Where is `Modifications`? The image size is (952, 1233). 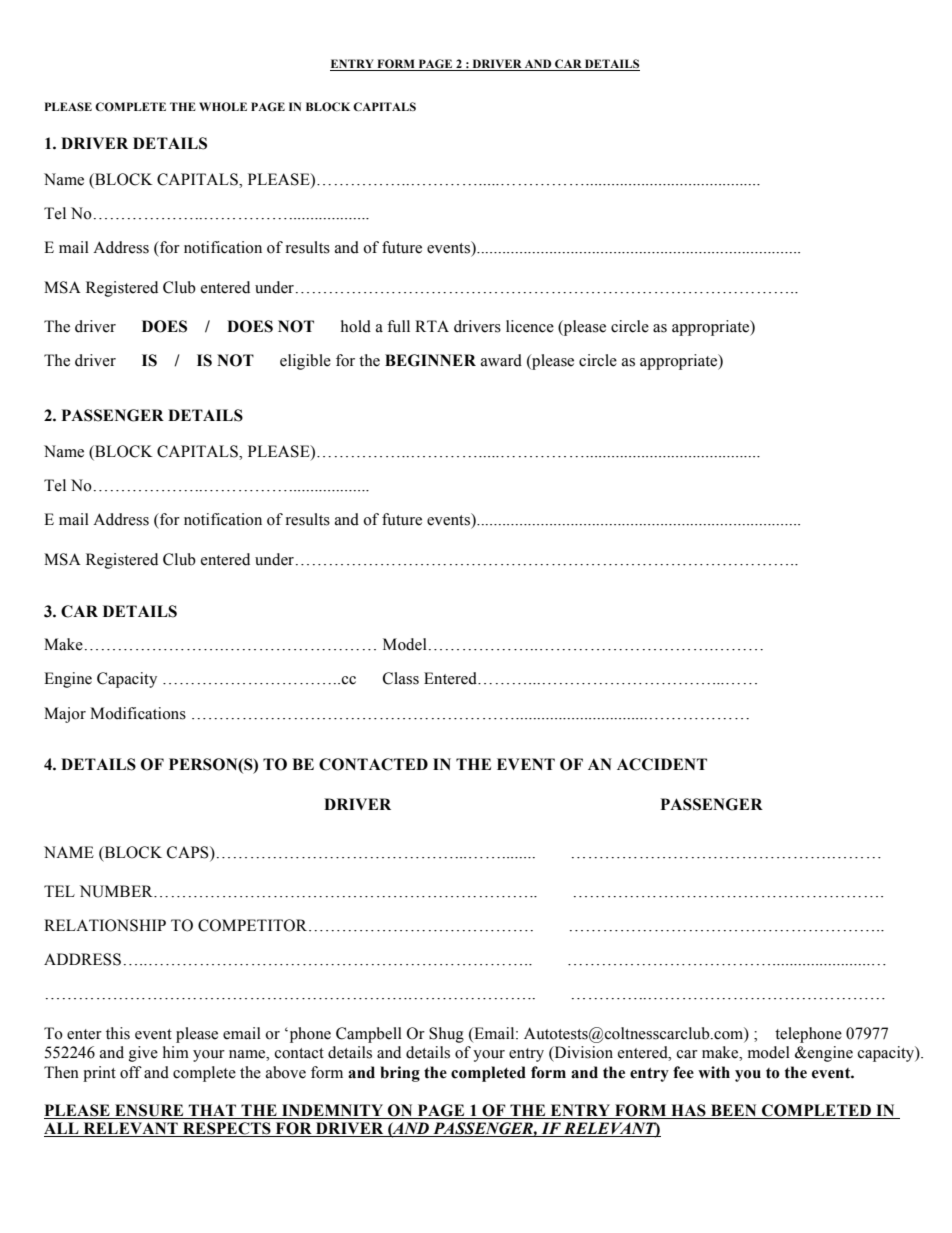 Modifications is located at coordinates (138, 713).
